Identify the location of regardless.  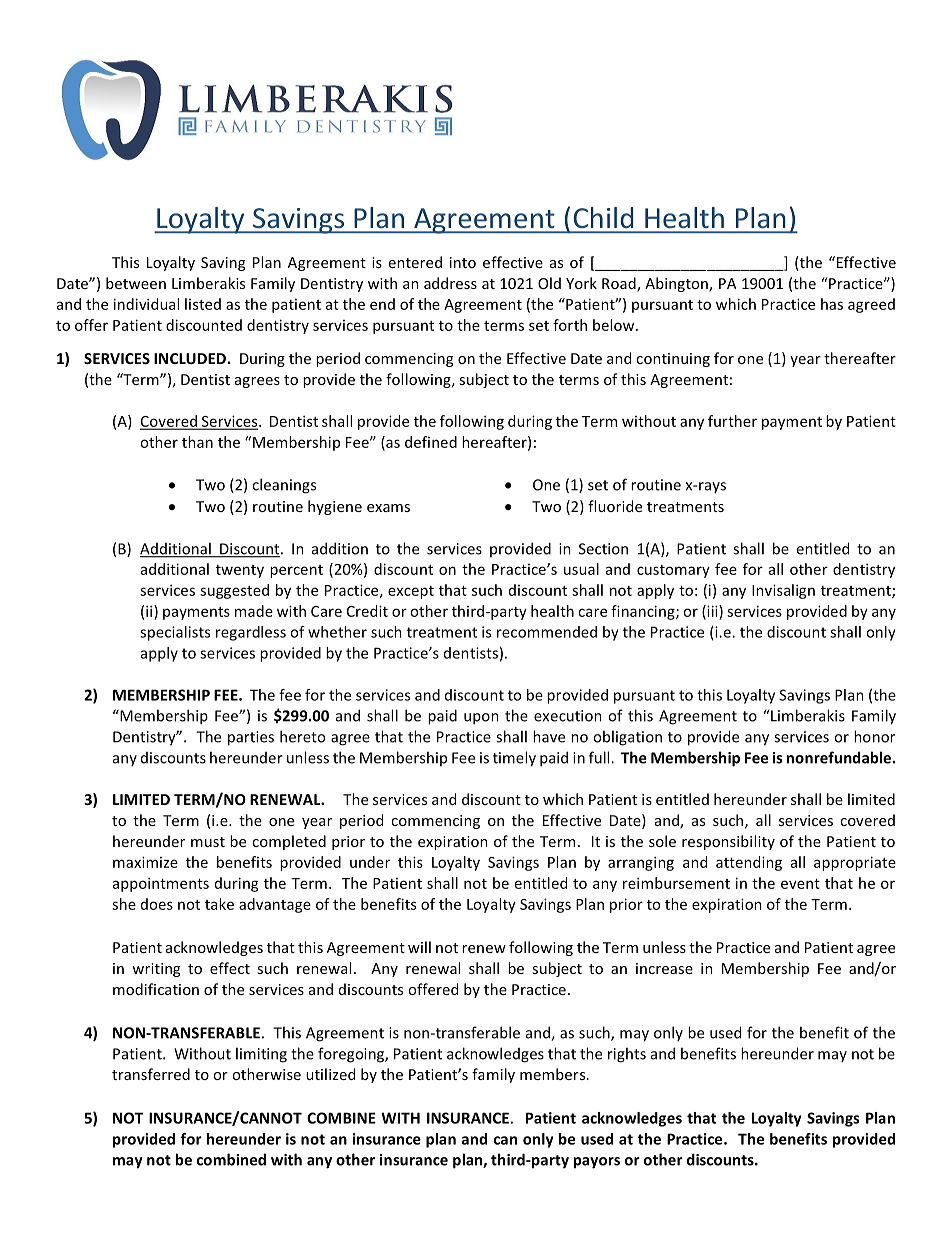
(251, 633).
